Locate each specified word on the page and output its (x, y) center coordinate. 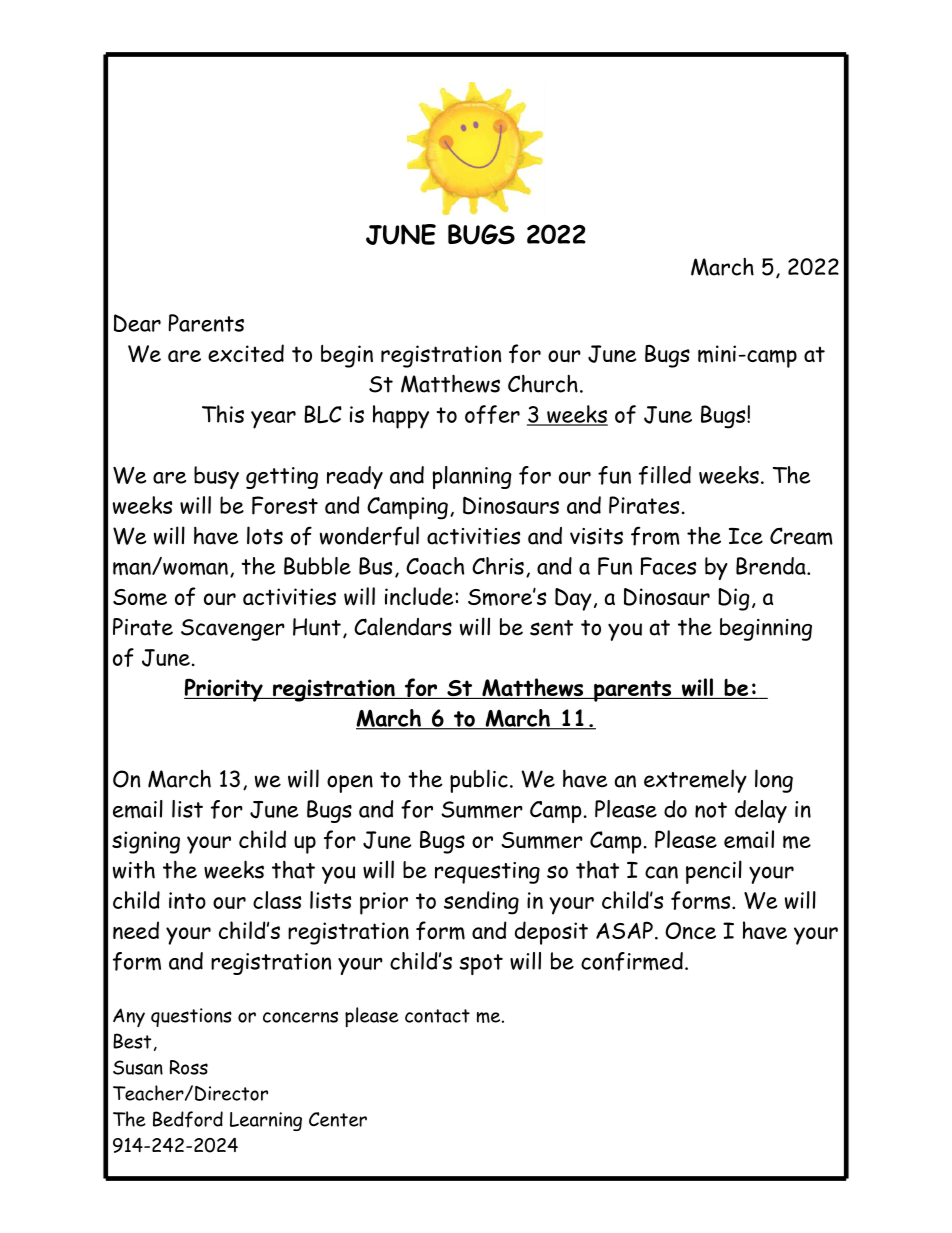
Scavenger (233, 630)
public (479, 781)
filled (665, 475)
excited (246, 353)
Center (338, 1119)
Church (543, 383)
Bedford (188, 1119)
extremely (695, 781)
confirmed (632, 961)
